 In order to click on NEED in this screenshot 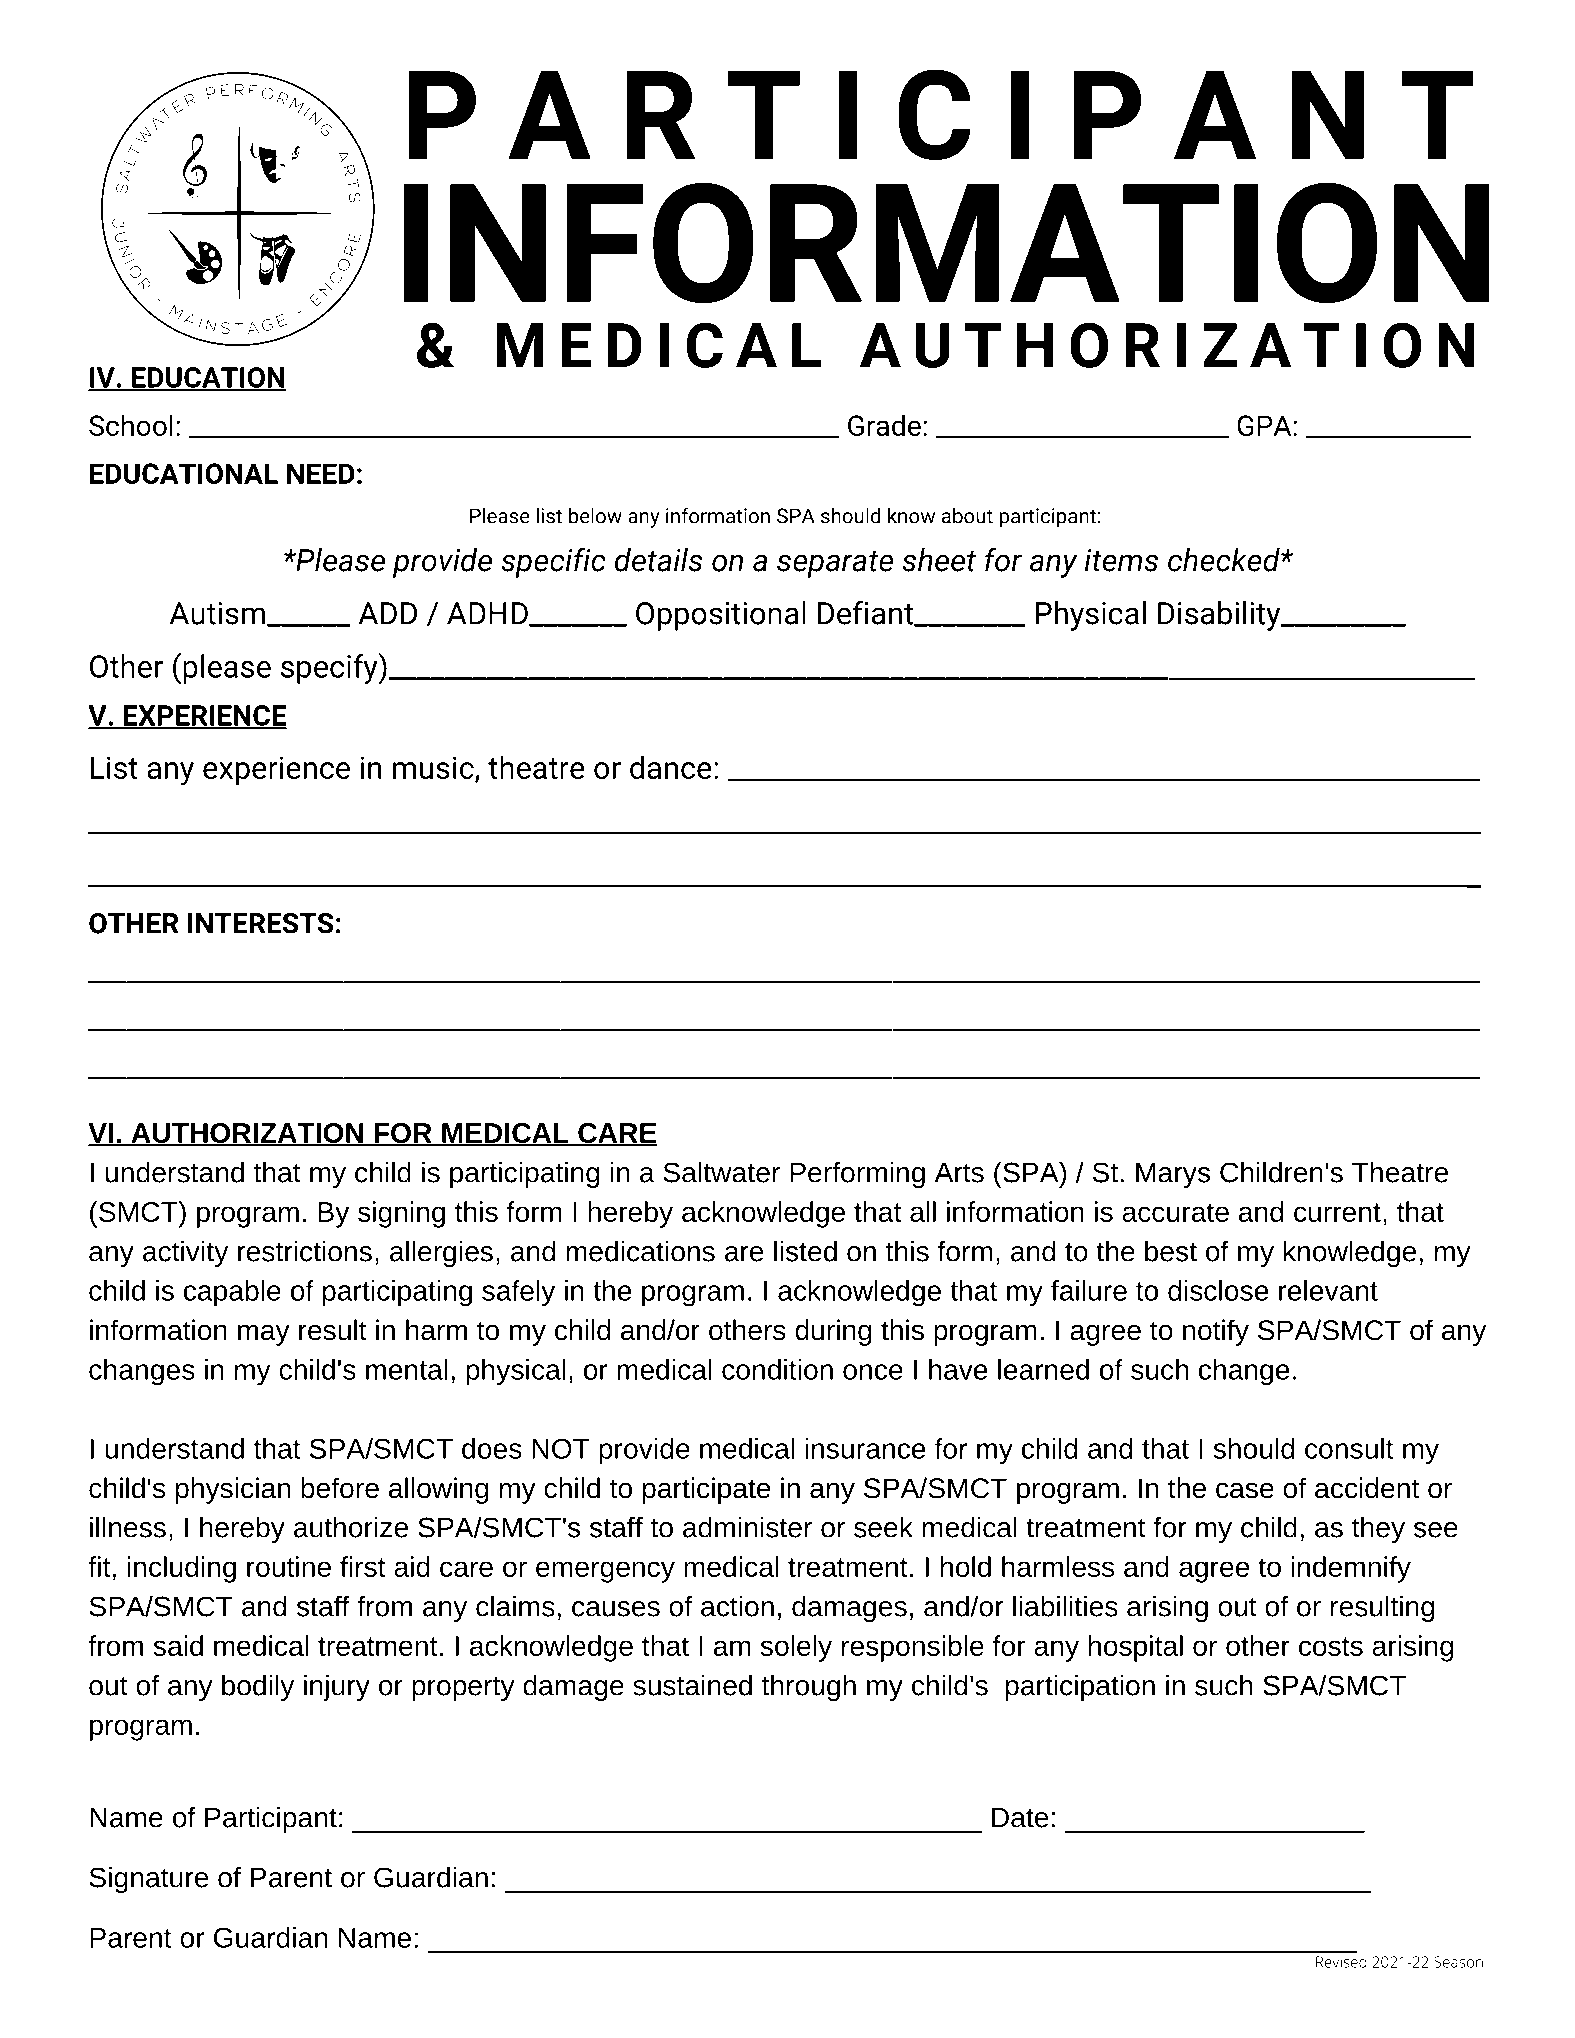, I will do `click(321, 473)`.
